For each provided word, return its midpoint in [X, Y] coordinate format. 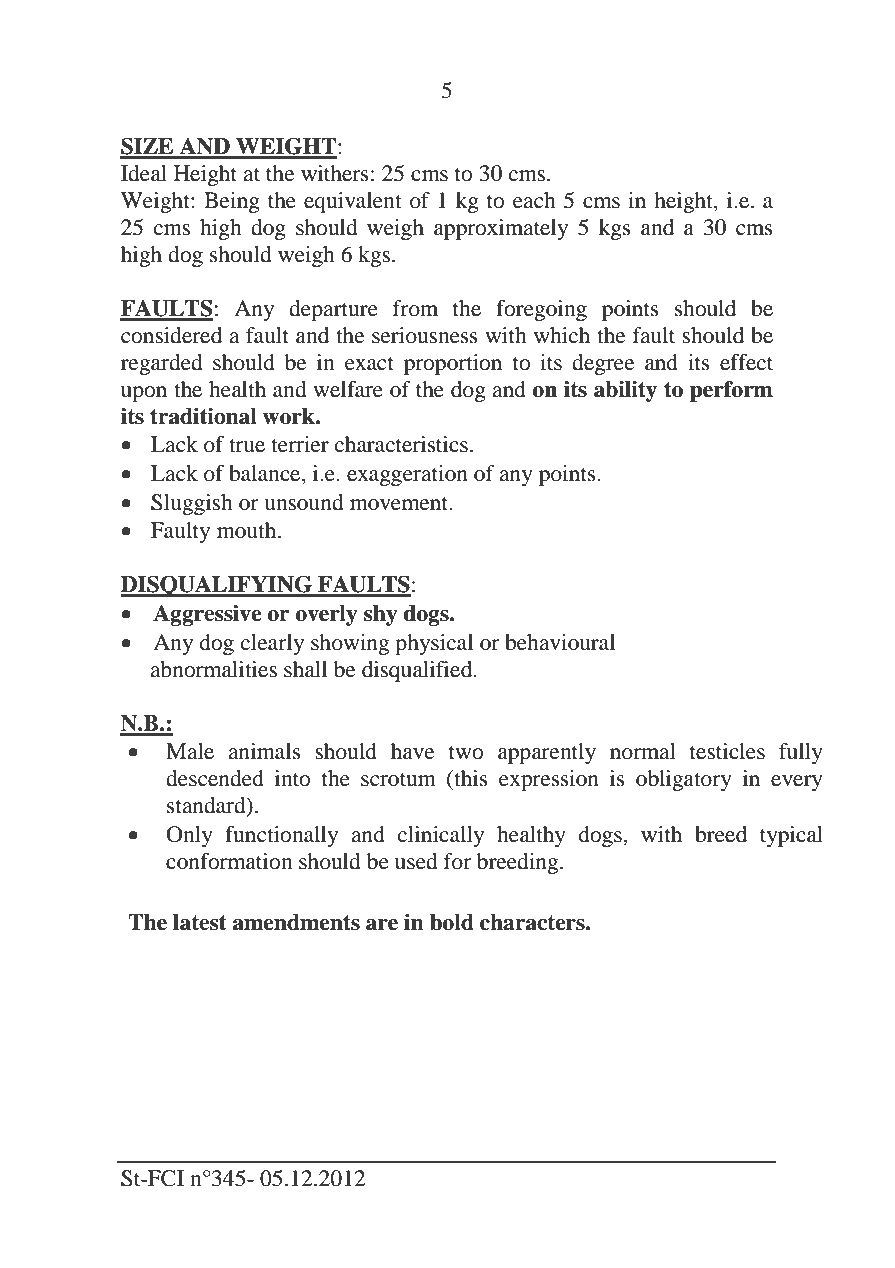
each [534, 200]
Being [232, 202]
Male [190, 751]
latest [200, 922]
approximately [501, 229]
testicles [727, 751]
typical [791, 836]
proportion [453, 364]
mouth [248, 530]
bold [452, 922]
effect [746, 362]
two [466, 752]
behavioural [560, 642]
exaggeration [407, 475]
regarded [162, 364]
